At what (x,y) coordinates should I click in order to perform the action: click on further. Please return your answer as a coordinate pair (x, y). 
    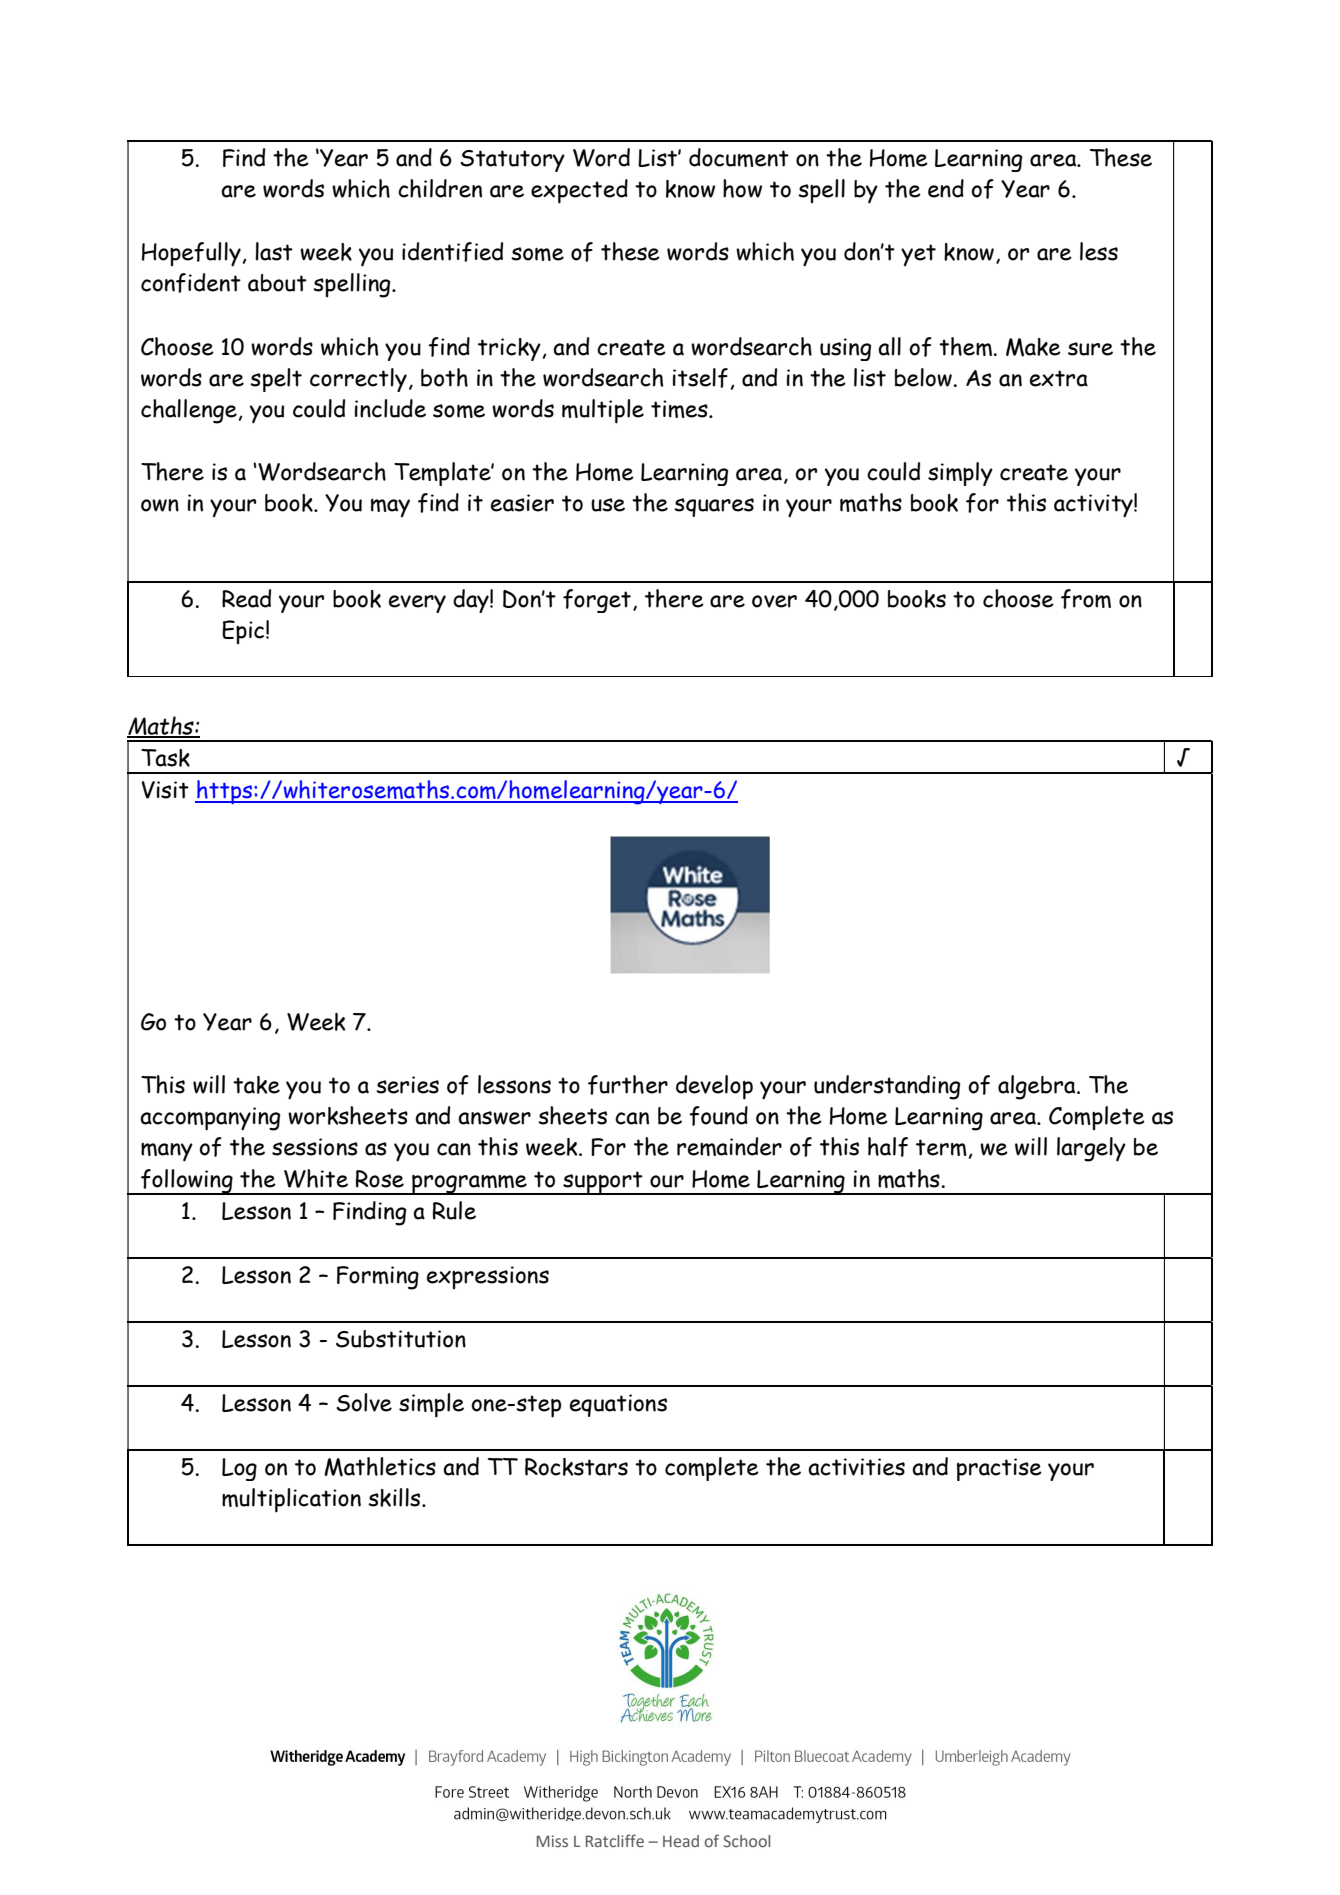
    Looking at the image, I should click on (628, 1085).
